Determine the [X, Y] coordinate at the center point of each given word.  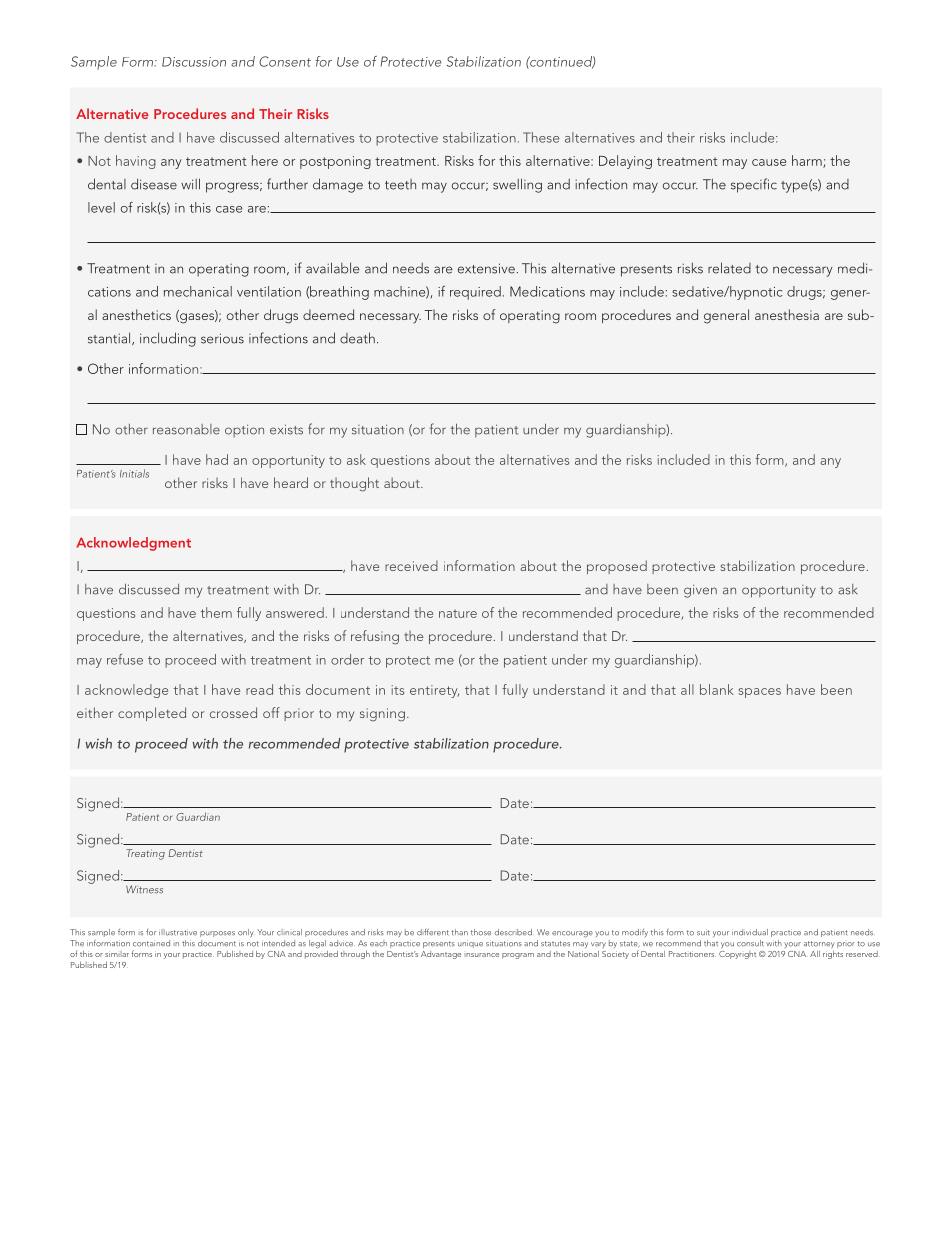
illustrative [178, 932]
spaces [759, 693]
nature [458, 614]
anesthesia [787, 314]
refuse [125, 659]
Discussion [194, 62]
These [541, 137]
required [475, 293]
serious [222, 338]
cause [769, 162]
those [481, 932]
